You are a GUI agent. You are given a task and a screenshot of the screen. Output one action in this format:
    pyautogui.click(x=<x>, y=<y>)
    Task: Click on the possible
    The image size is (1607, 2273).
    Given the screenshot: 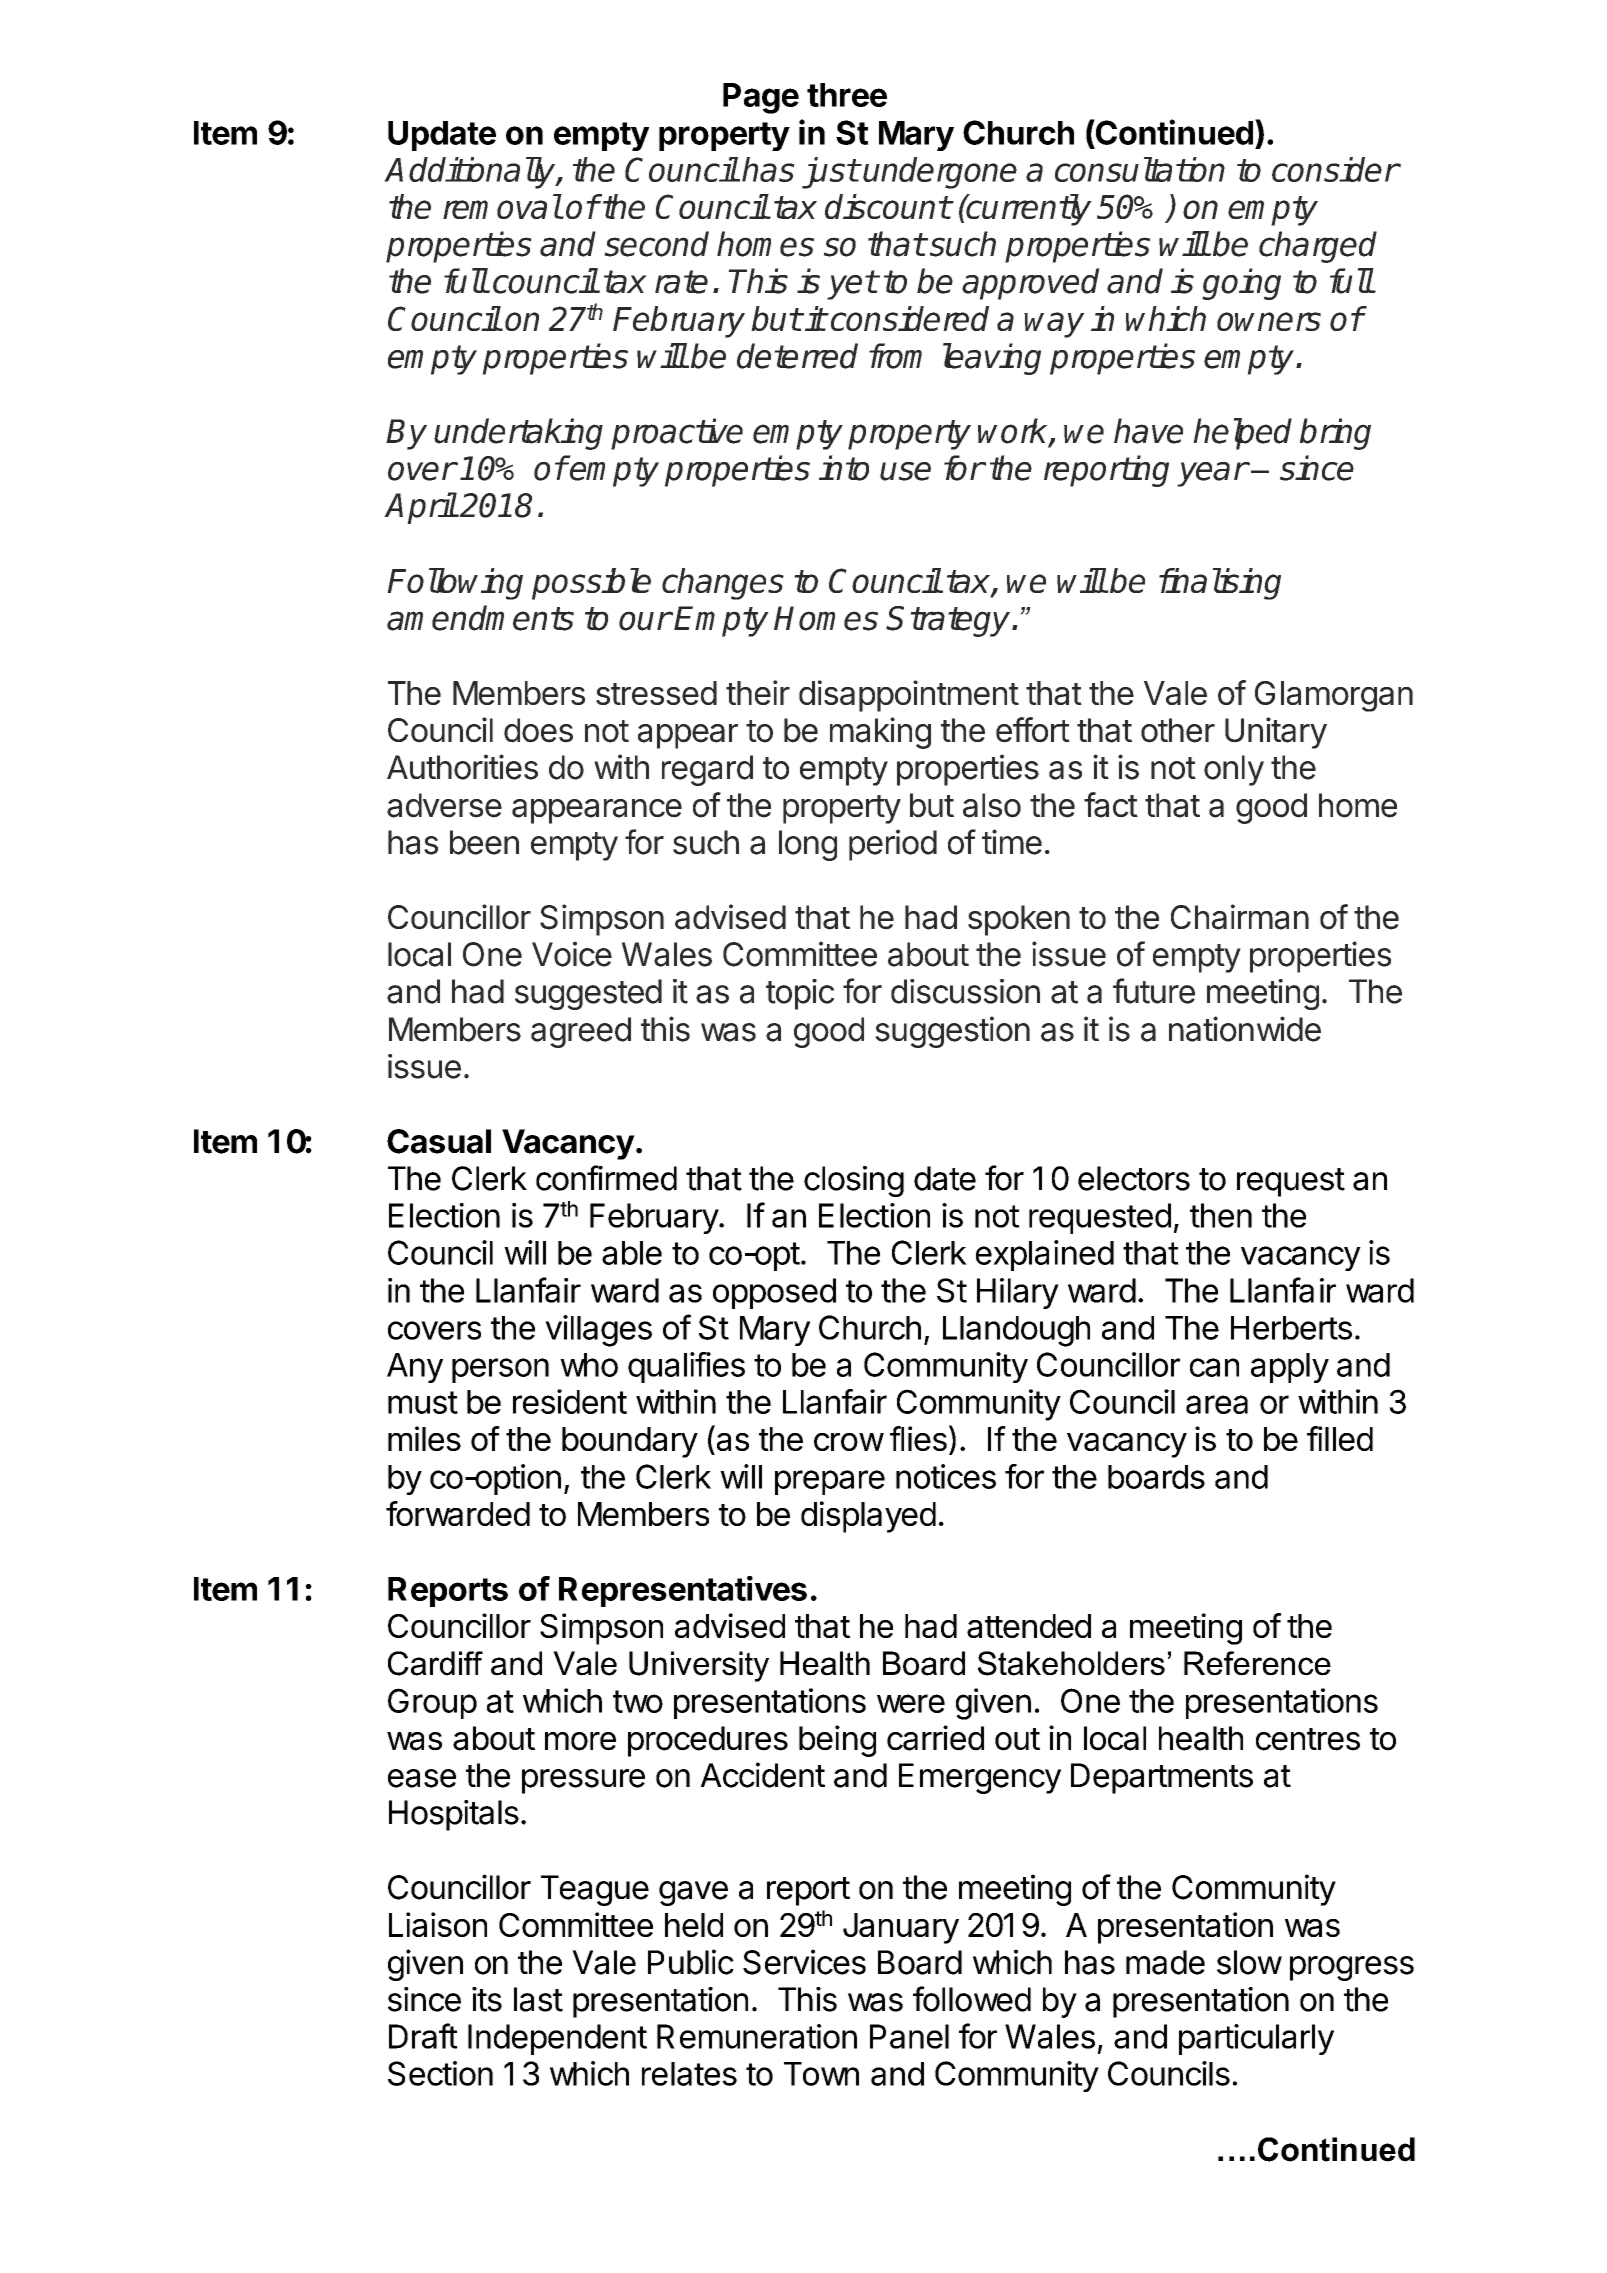 What is the action you would take?
    pyautogui.click(x=591, y=584)
